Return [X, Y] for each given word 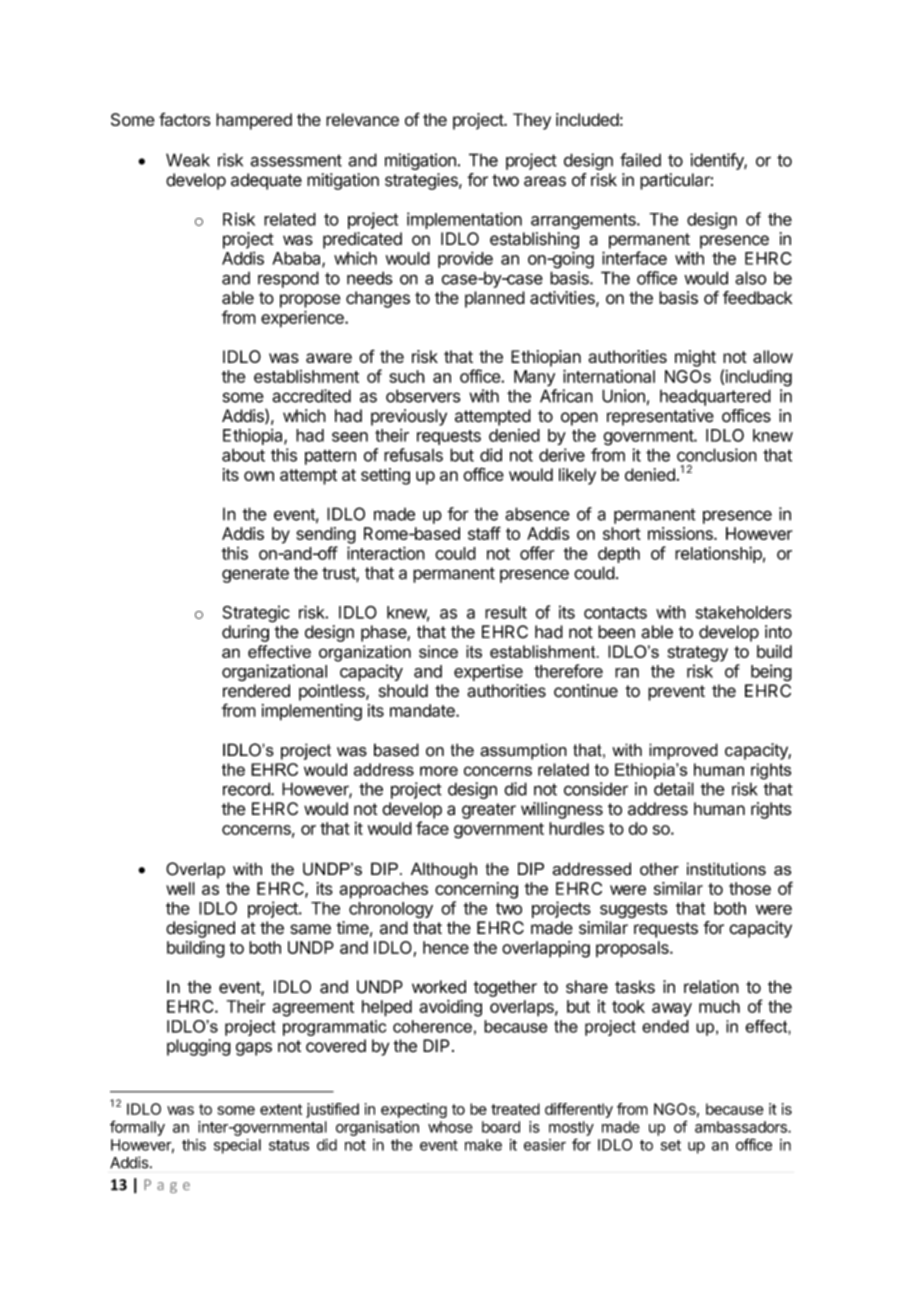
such [407, 376]
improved [683, 751]
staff [484, 533]
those [750, 888]
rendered [256, 691]
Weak [188, 160]
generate [255, 575]
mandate [423, 710]
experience [303, 319]
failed [640, 160]
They [532, 121]
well [180, 888]
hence [446, 947]
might [695, 358]
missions [681, 533]
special [237, 1146]
